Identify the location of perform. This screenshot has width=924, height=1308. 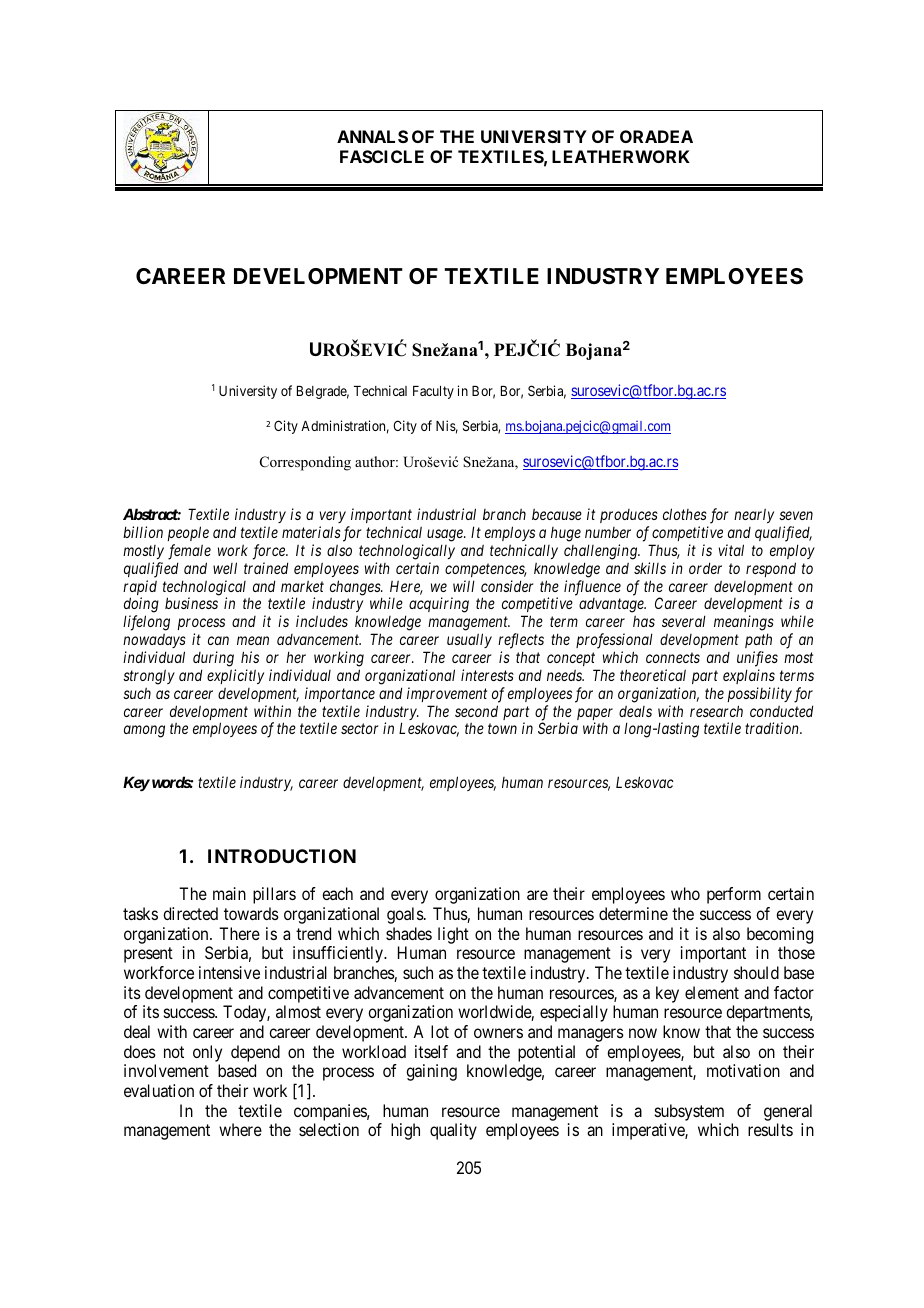
(734, 895).
